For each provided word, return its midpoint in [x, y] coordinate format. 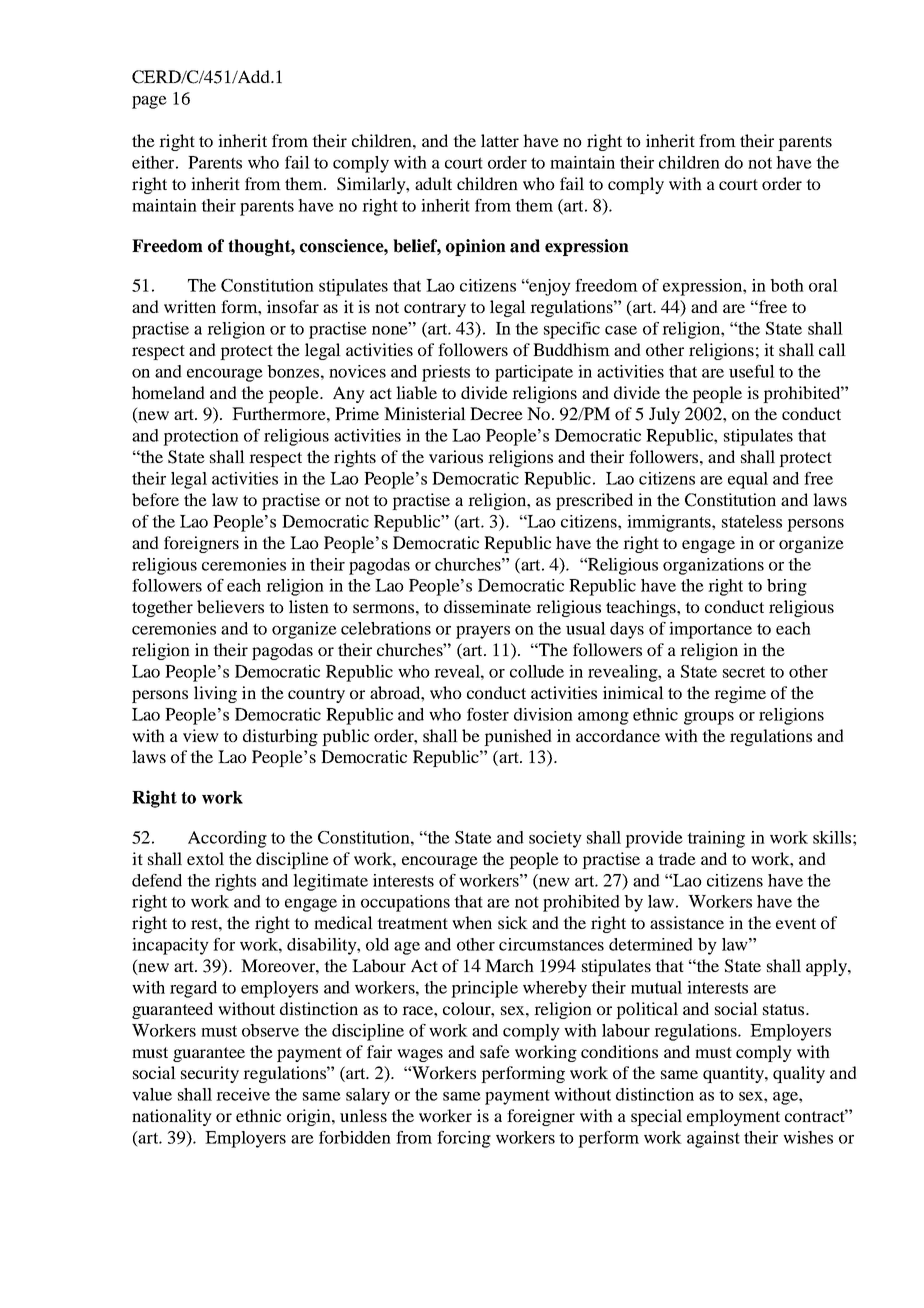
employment [733, 1117]
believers [230, 606]
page [149, 102]
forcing [464, 1139]
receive [243, 1094]
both [787, 285]
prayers [483, 632]
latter [500, 140]
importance [710, 630]
